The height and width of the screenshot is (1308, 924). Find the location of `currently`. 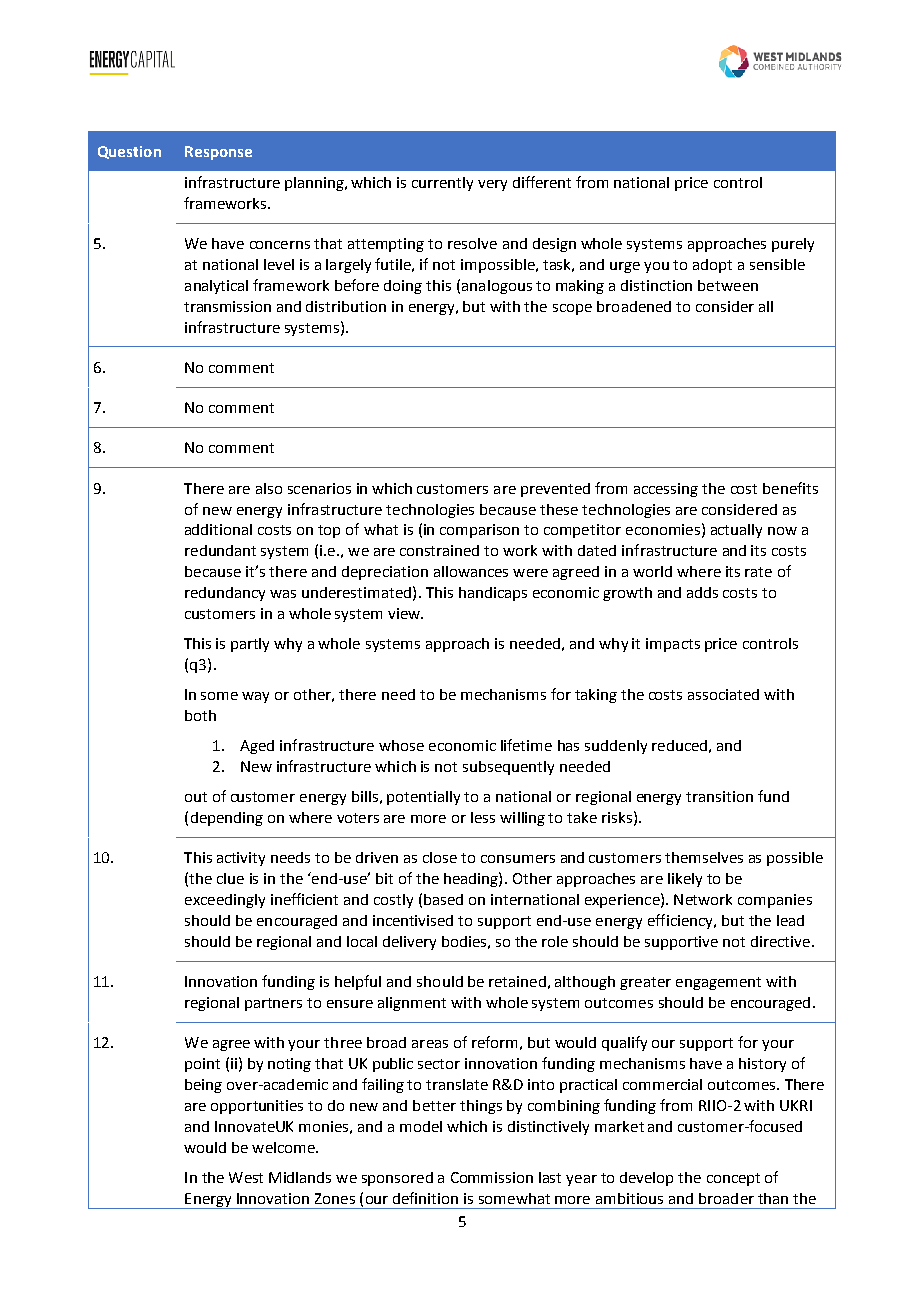

currently is located at coordinates (442, 184).
